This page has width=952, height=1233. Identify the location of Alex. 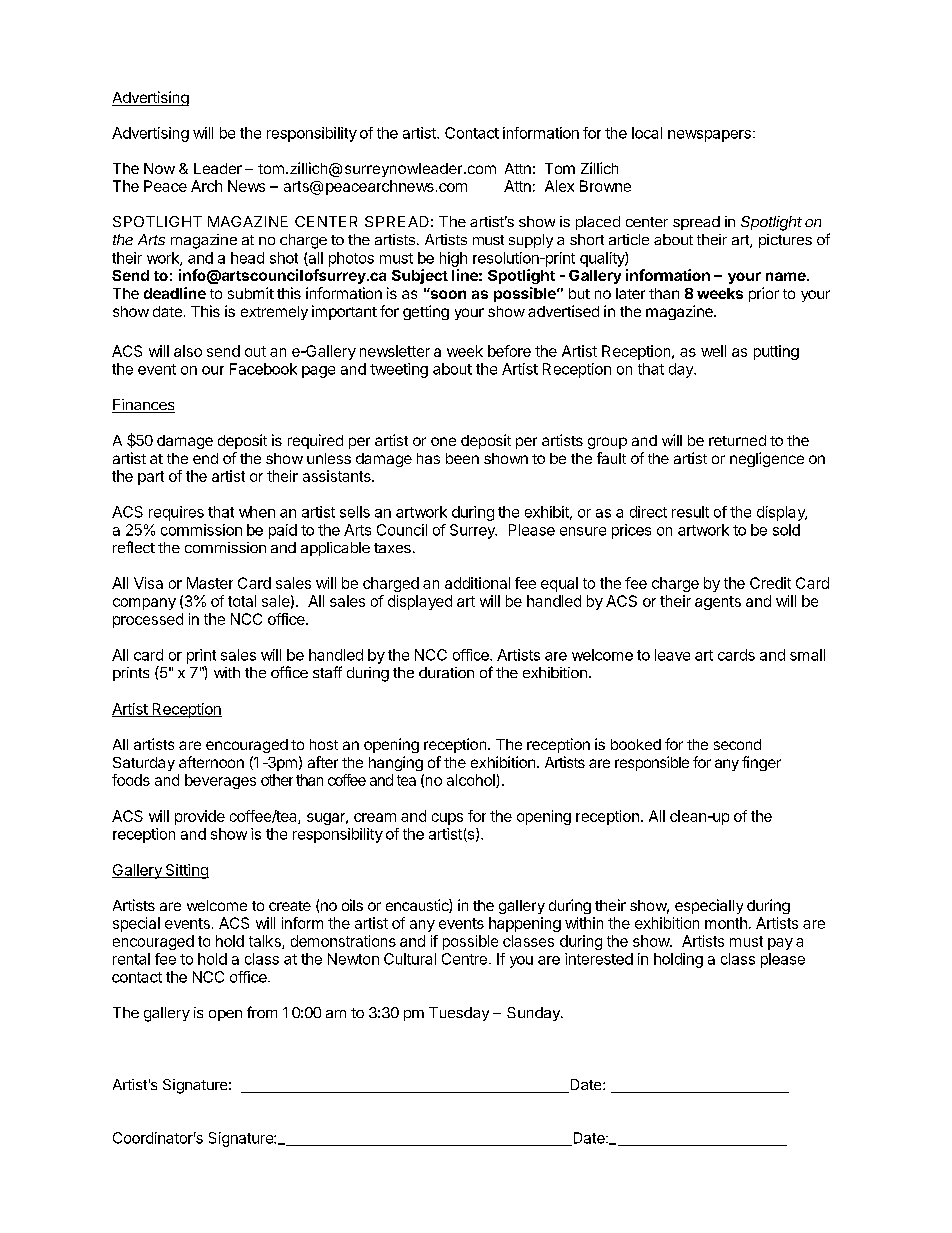
(559, 186).
